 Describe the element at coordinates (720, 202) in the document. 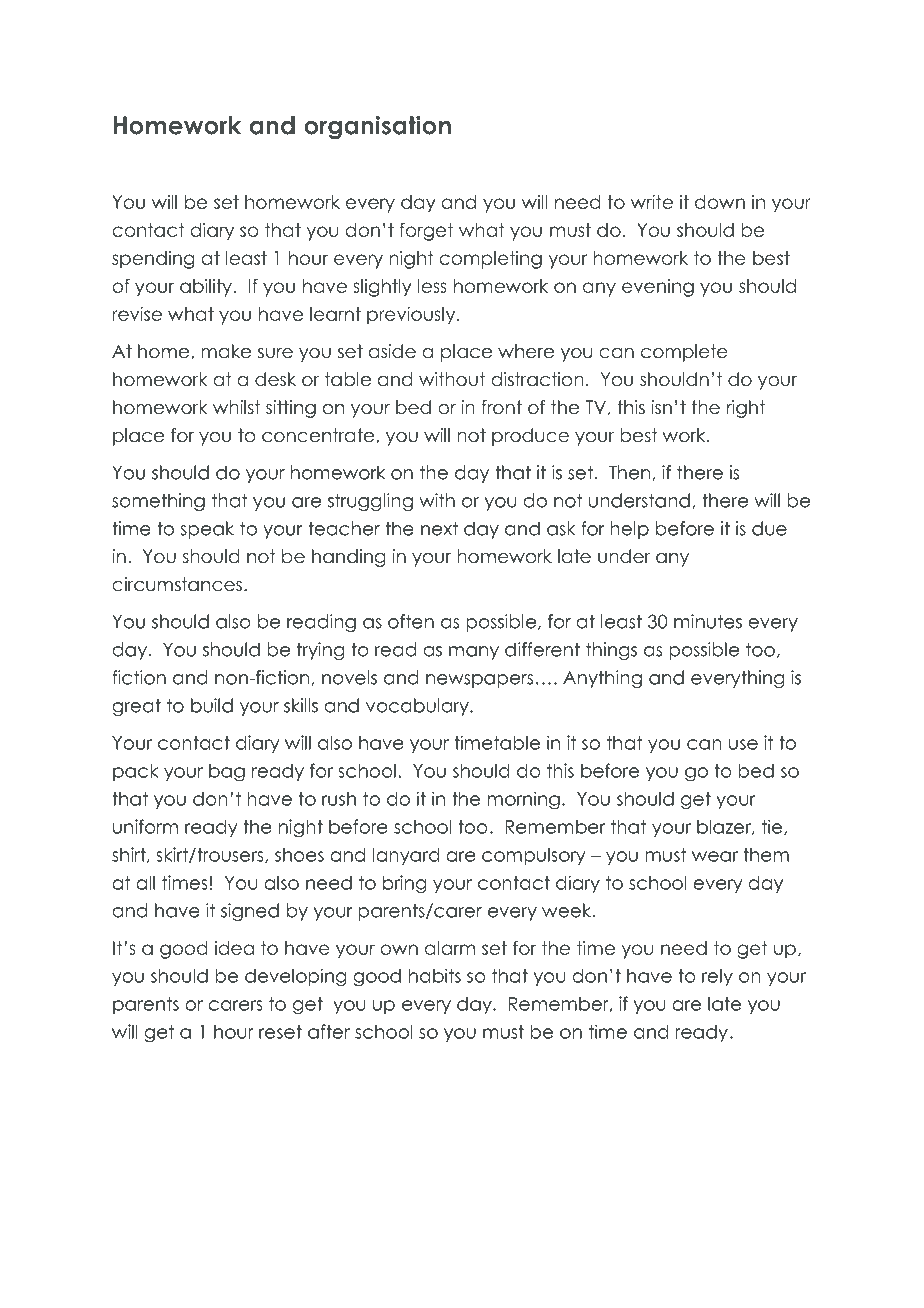

I see `down` at that location.
